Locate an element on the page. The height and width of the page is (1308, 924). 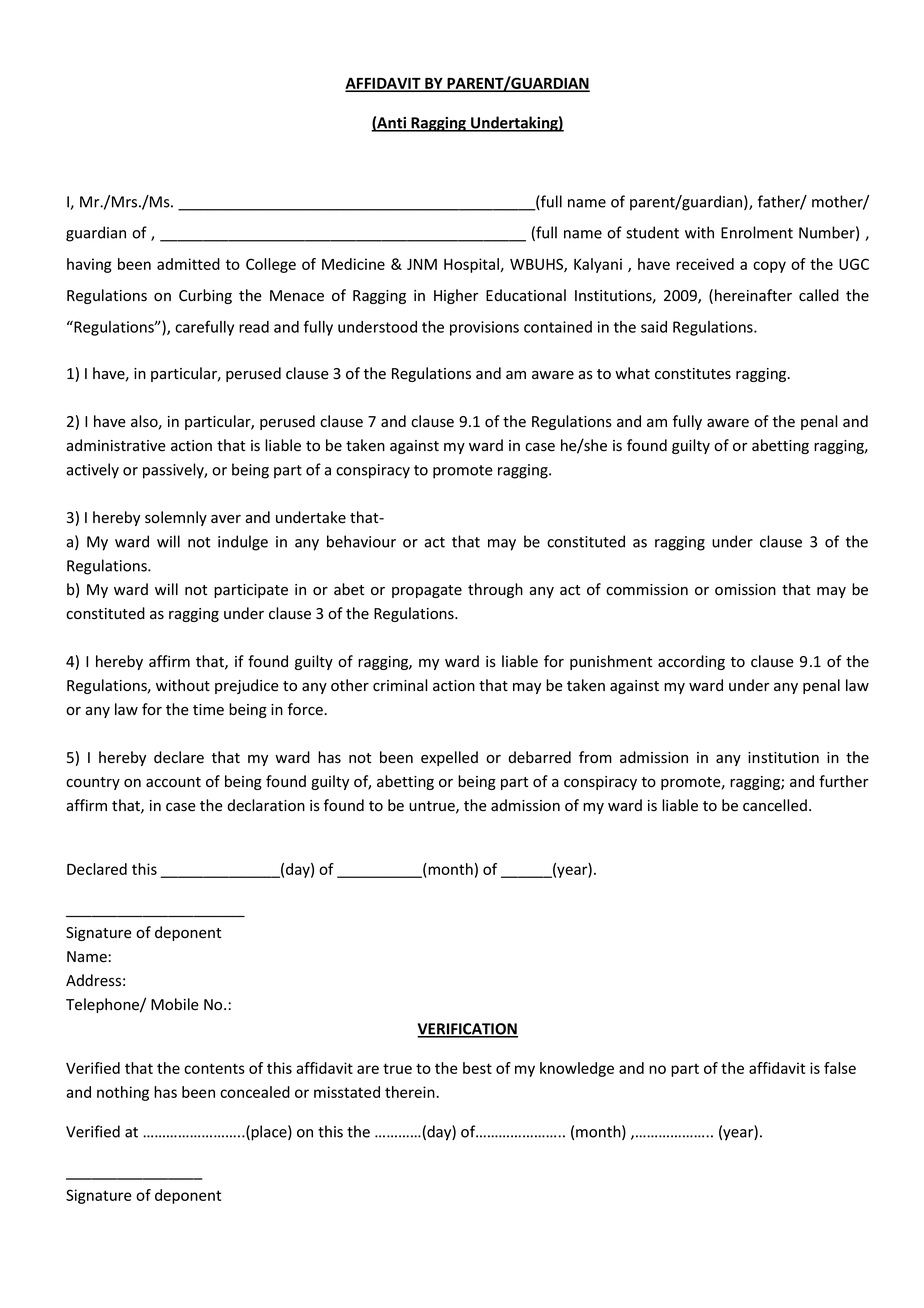
admitted is located at coordinates (188, 264).
